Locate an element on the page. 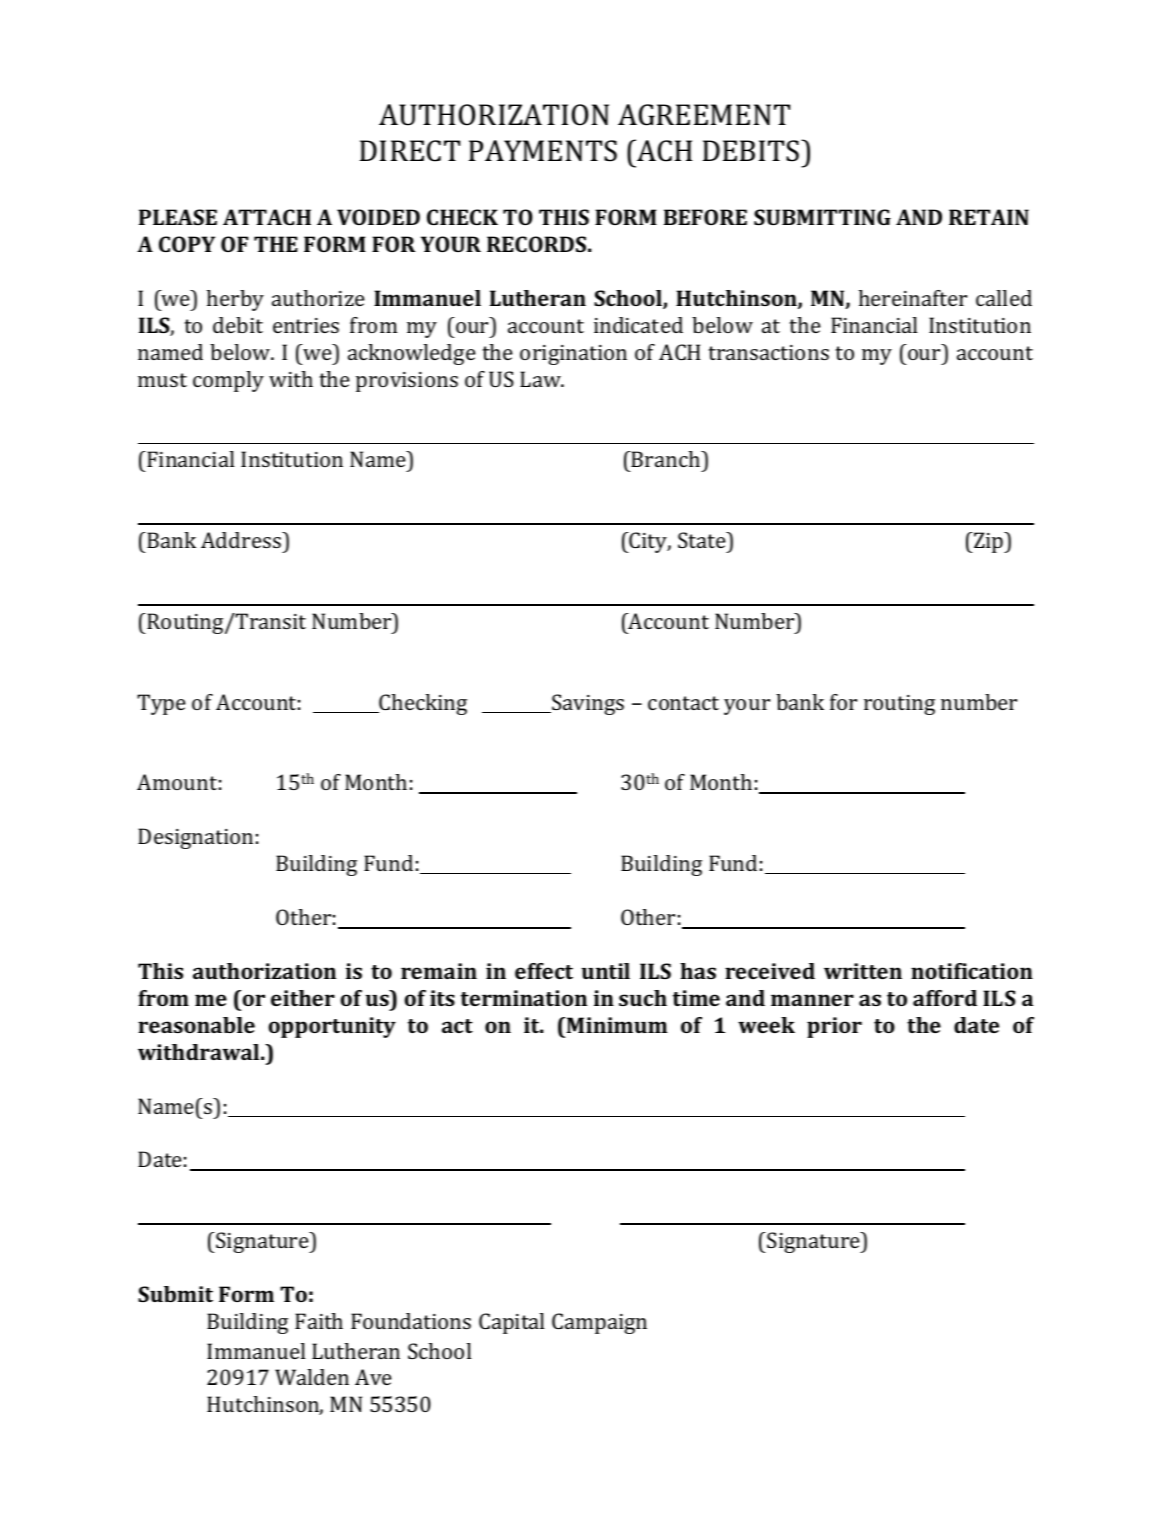  RETAIN is located at coordinates (989, 217).
